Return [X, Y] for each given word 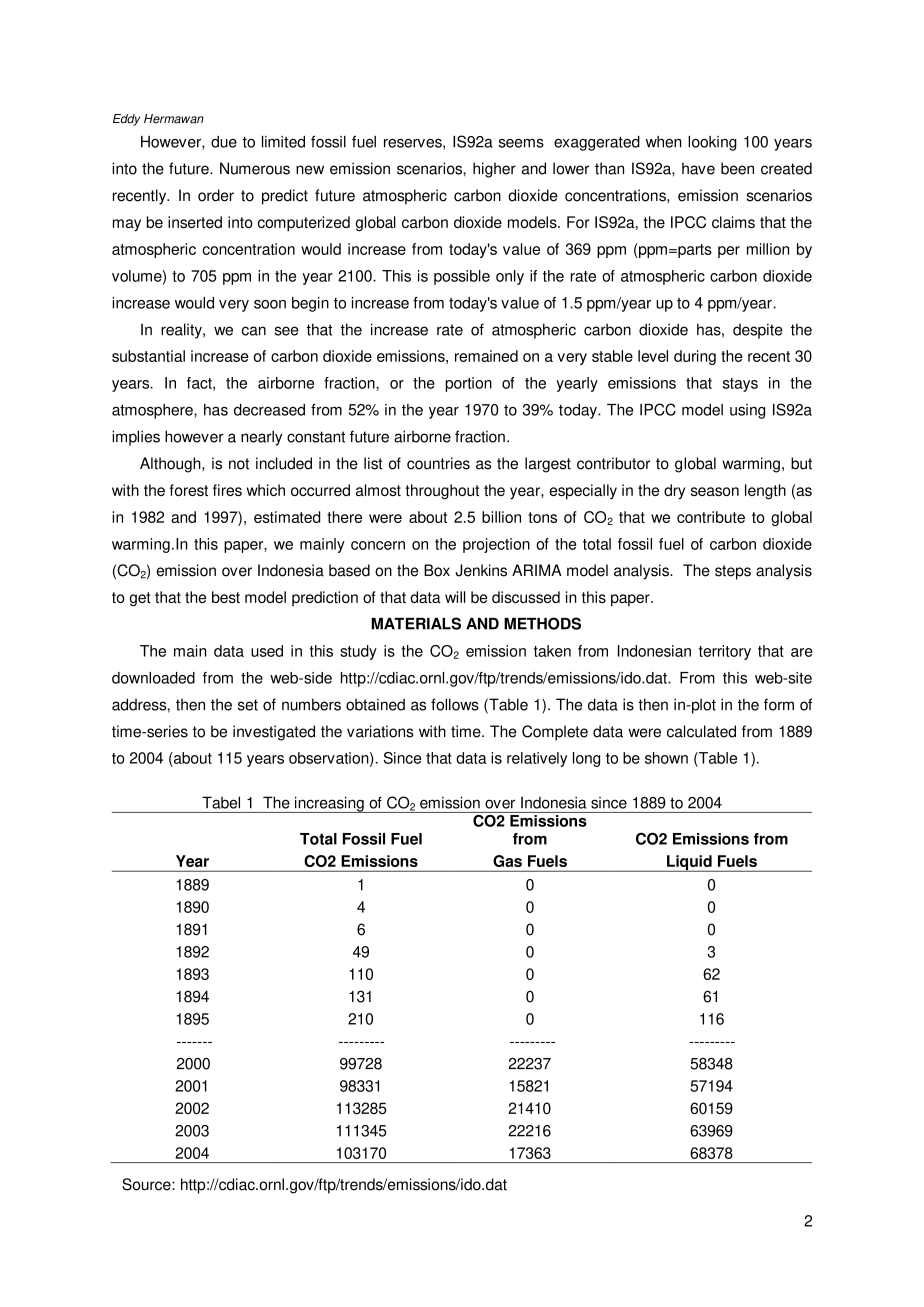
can [254, 331]
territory [725, 652]
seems [521, 143]
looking [712, 143]
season [715, 491]
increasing [329, 804]
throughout [442, 492]
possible [462, 277]
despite [758, 331]
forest [189, 490]
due [224, 142]
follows [455, 704]
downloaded [153, 678]
